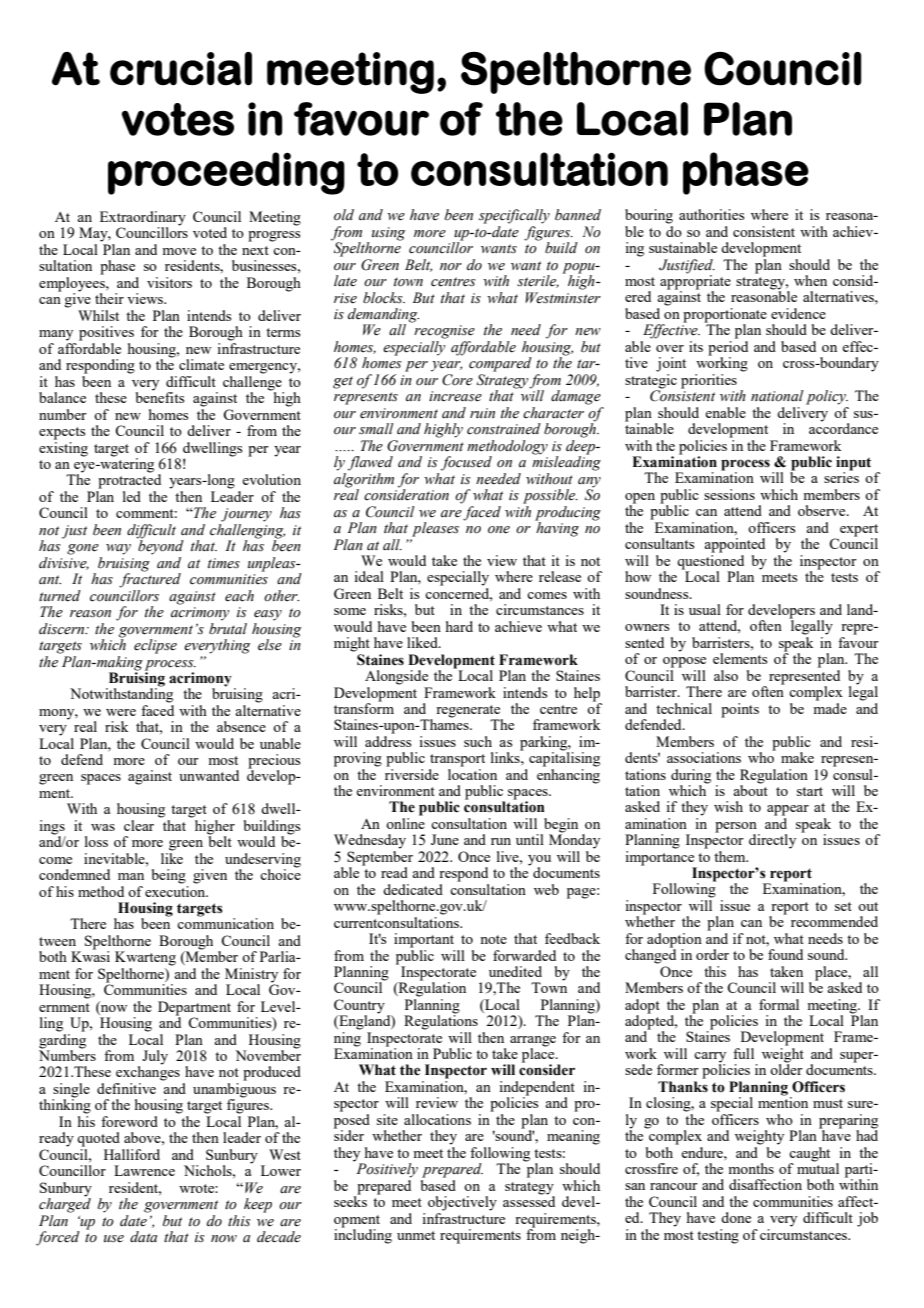 The height and width of the document is (1308, 924). I want to click on votes, so click(178, 119).
